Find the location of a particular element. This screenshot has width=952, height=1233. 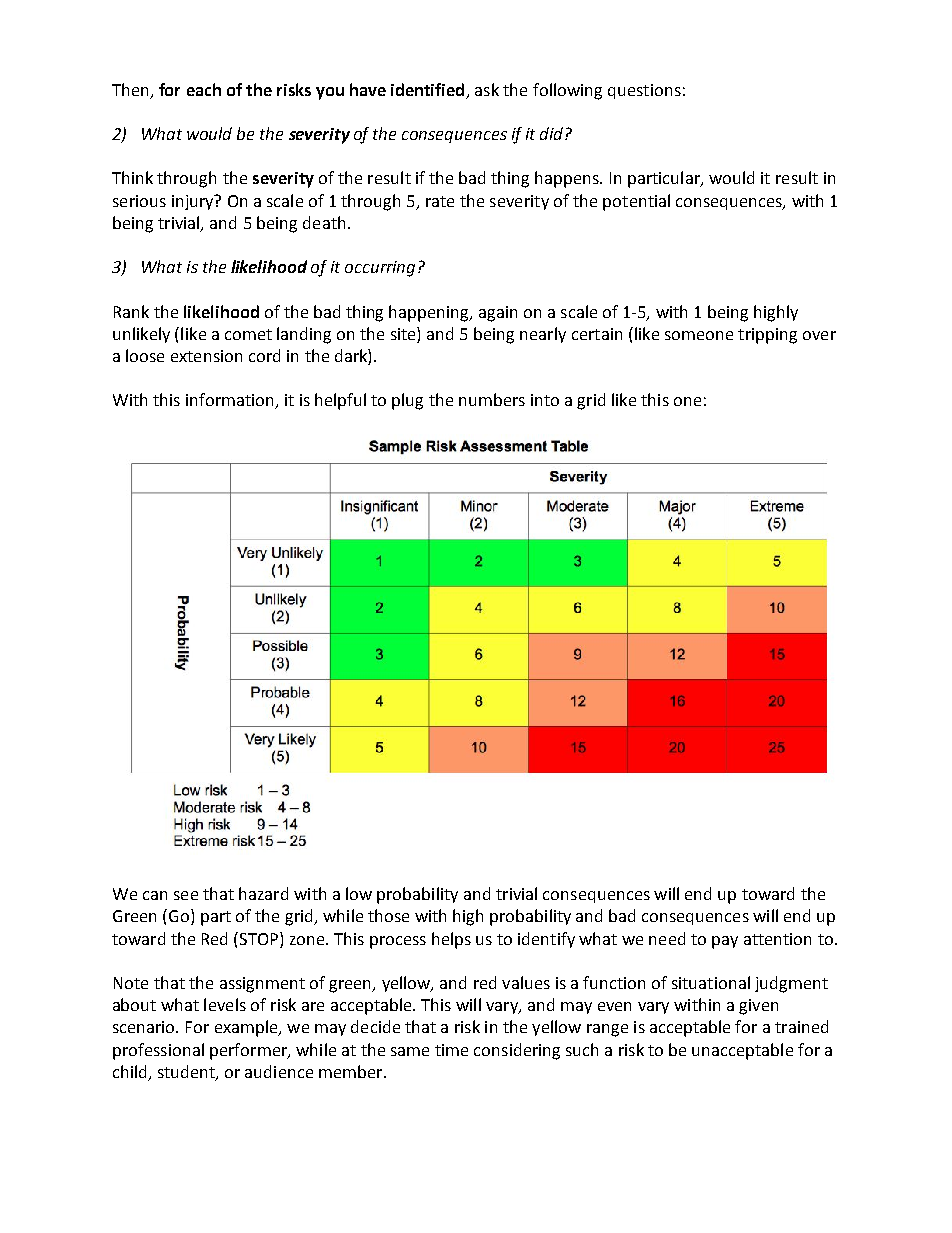

numbers is located at coordinates (492, 399).
